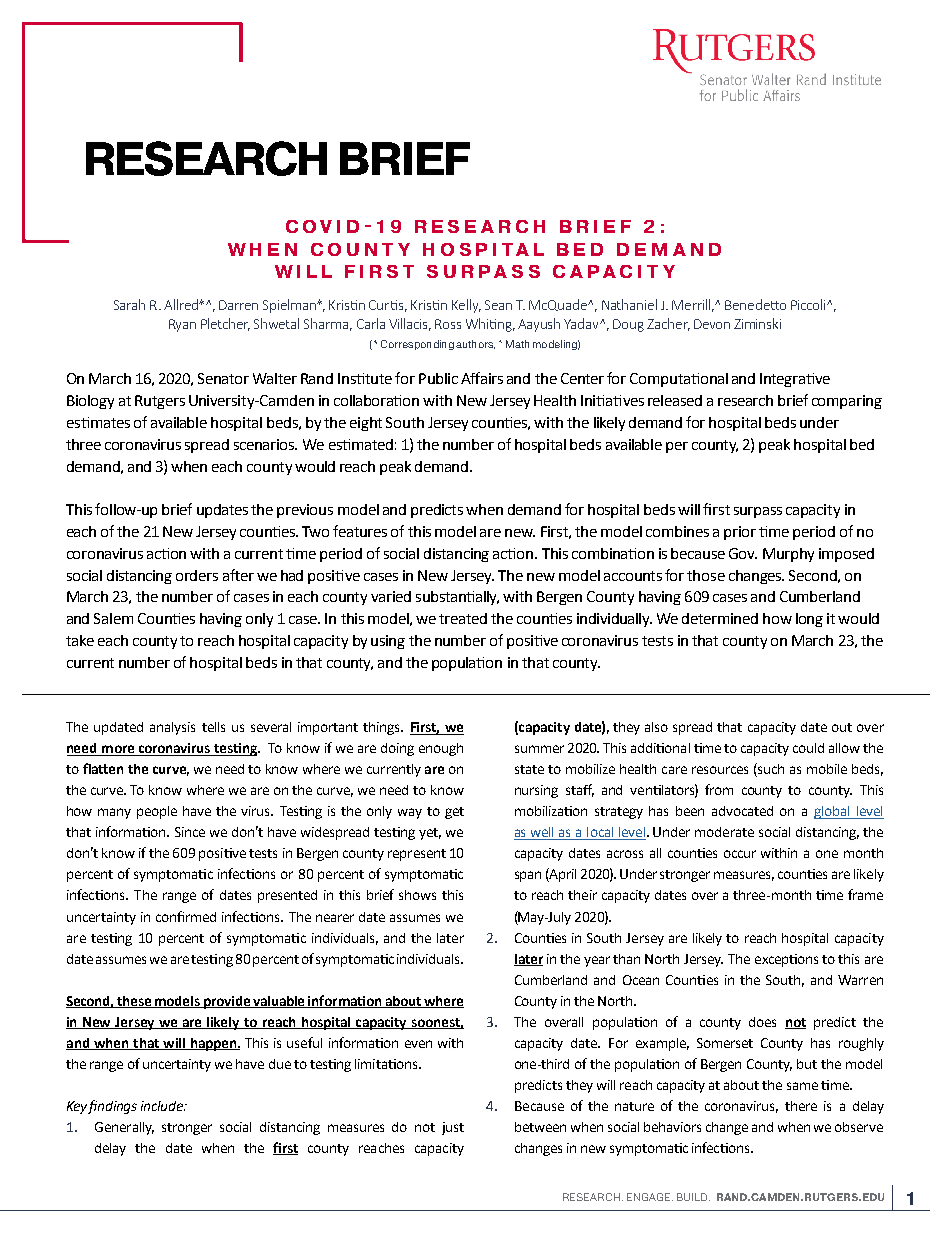  I want to click on does, so click(762, 1022).
